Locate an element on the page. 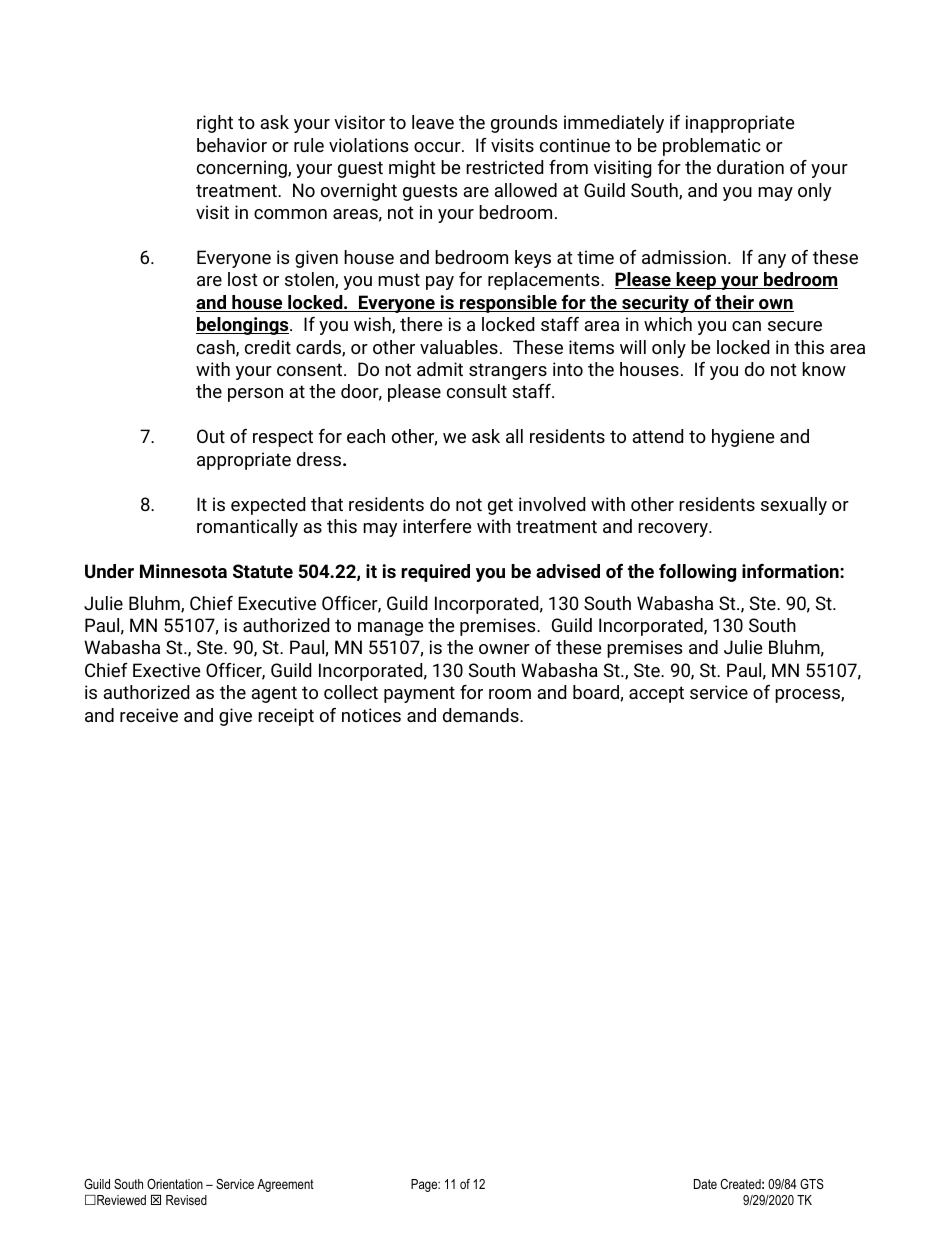 The height and width of the page is (1233, 952). can is located at coordinates (746, 326).
